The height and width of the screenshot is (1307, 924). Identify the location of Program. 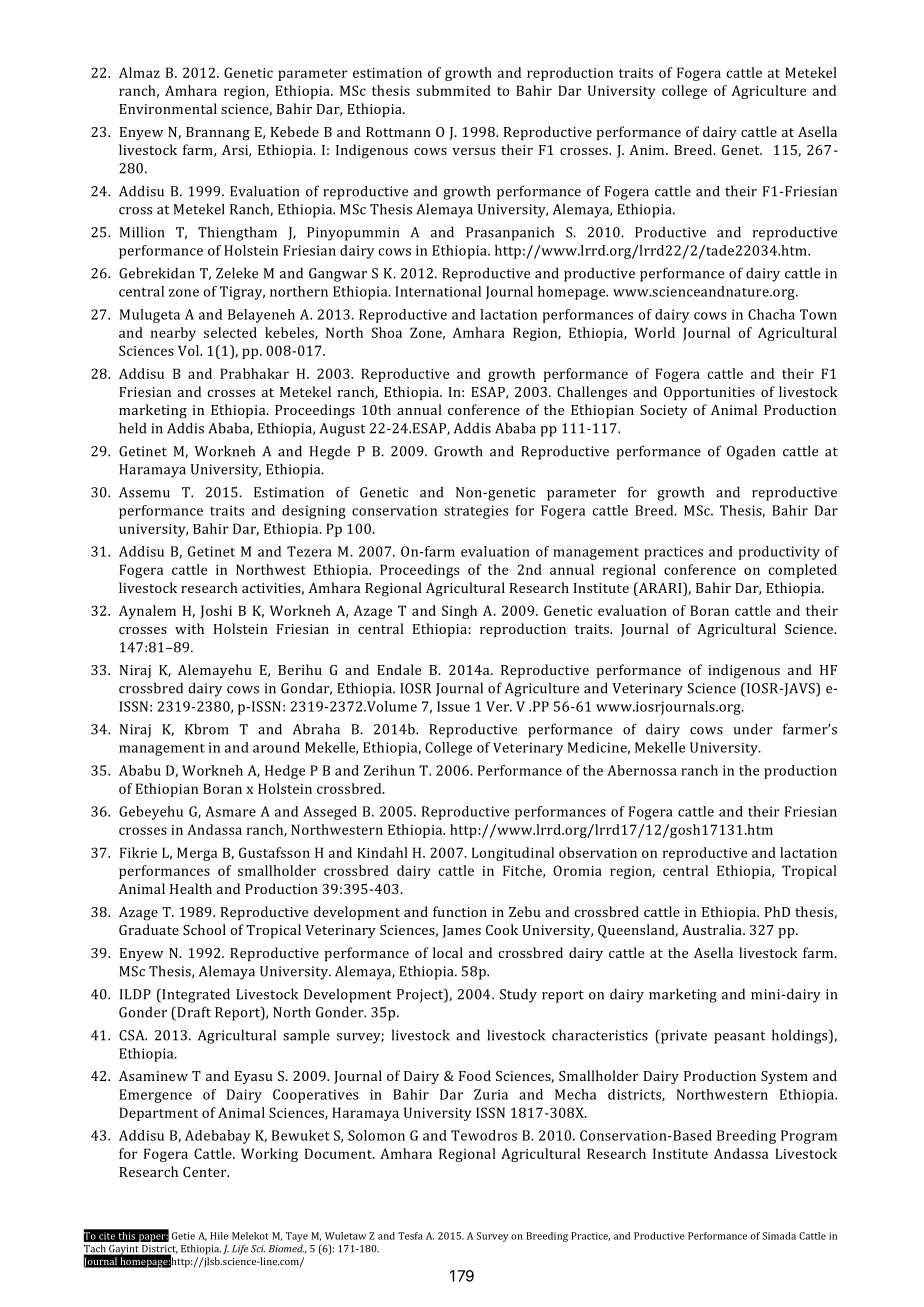
(809, 1137).
